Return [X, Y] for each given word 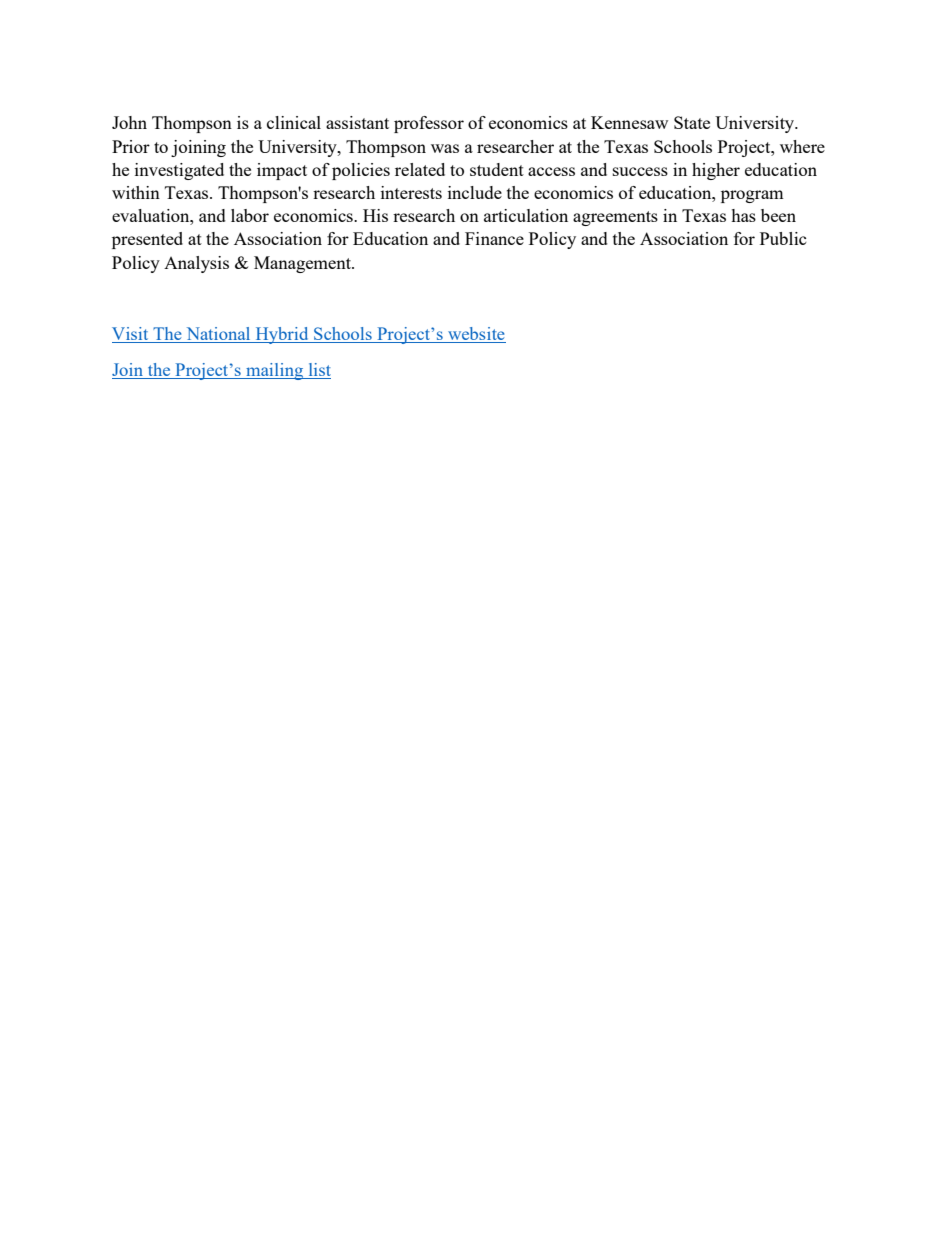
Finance [494, 238]
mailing [274, 371]
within [136, 192]
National [218, 335]
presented [147, 240]
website [476, 335]
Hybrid [282, 335]
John [129, 122]
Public [783, 238]
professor [429, 124]
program [752, 196]
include [475, 192]
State [692, 122]
